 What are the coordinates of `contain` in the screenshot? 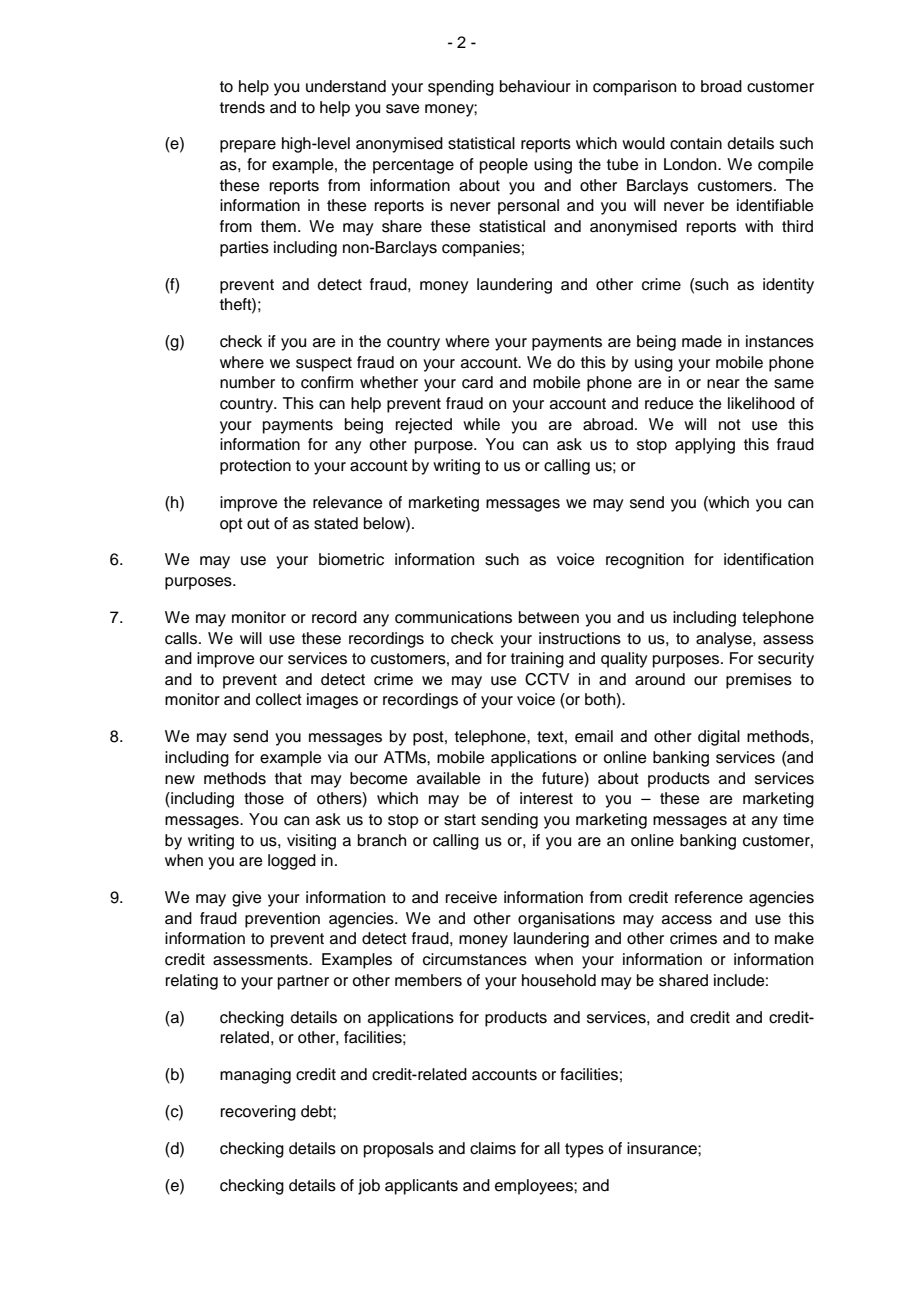 It's located at (696, 143).
